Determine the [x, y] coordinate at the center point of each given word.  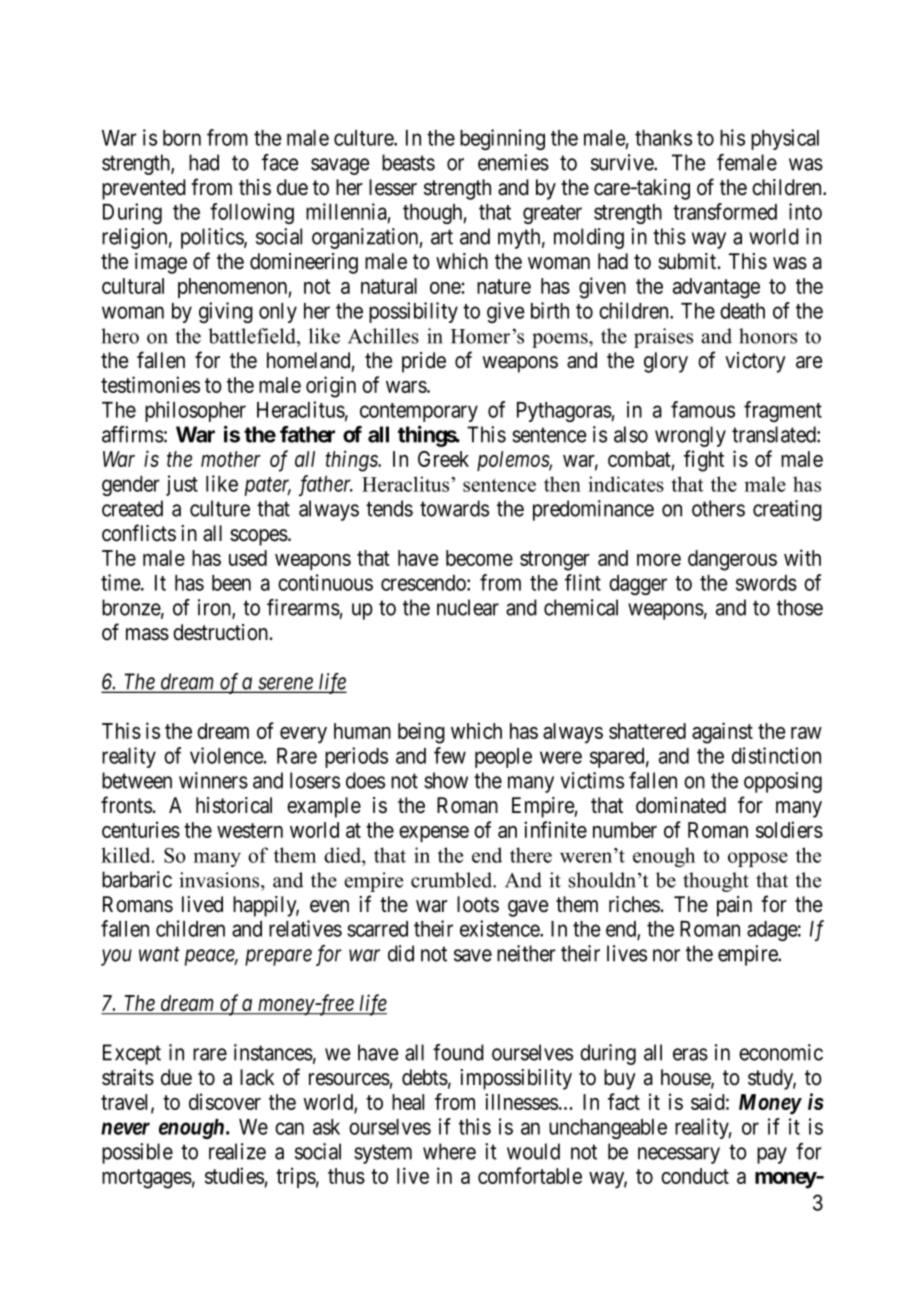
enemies [513, 162]
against [722, 733]
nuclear [468, 607]
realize [237, 1151]
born [182, 138]
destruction [222, 632]
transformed [725, 211]
